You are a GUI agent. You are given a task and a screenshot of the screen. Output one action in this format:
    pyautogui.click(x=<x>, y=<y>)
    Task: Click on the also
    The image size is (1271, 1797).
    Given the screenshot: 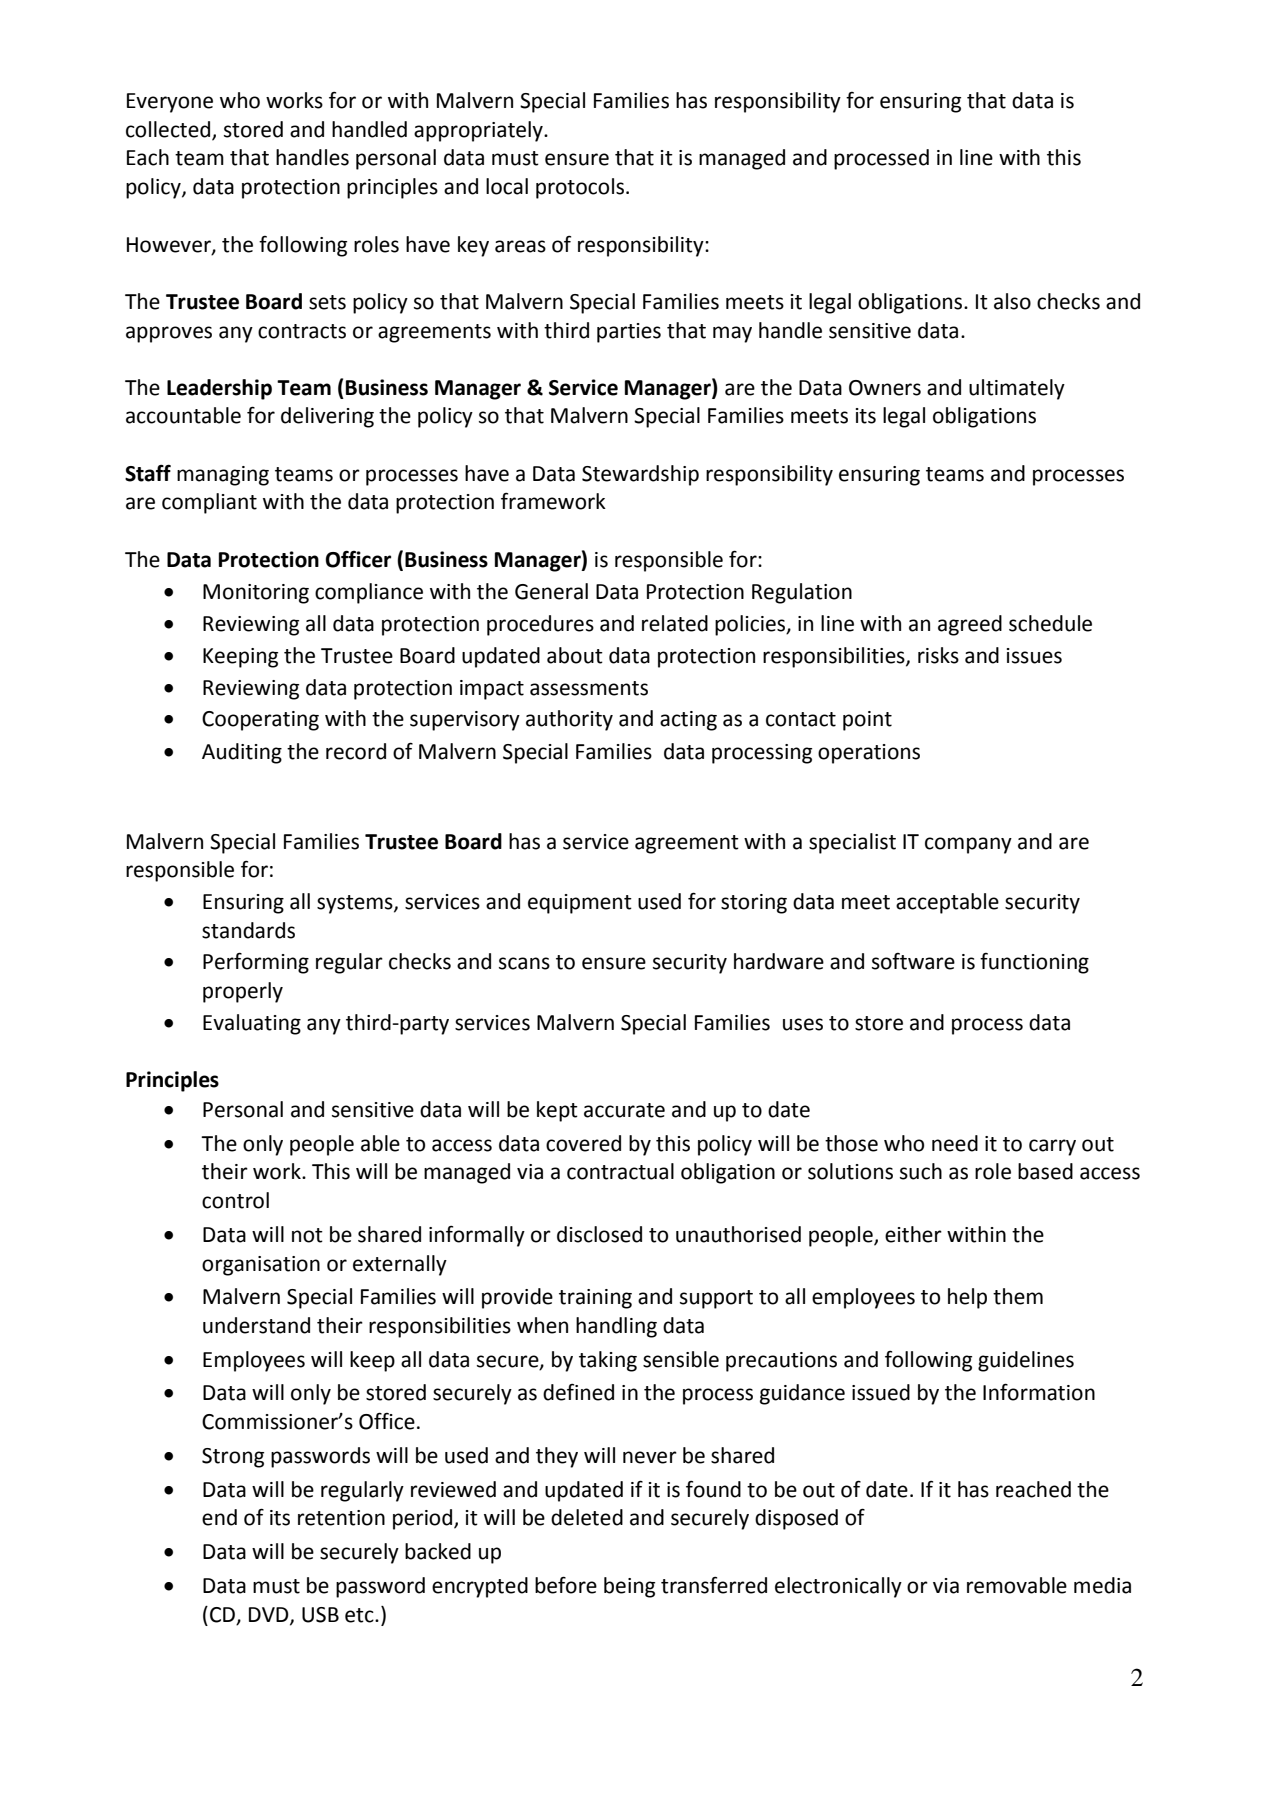 What is the action you would take?
    pyautogui.click(x=1012, y=301)
